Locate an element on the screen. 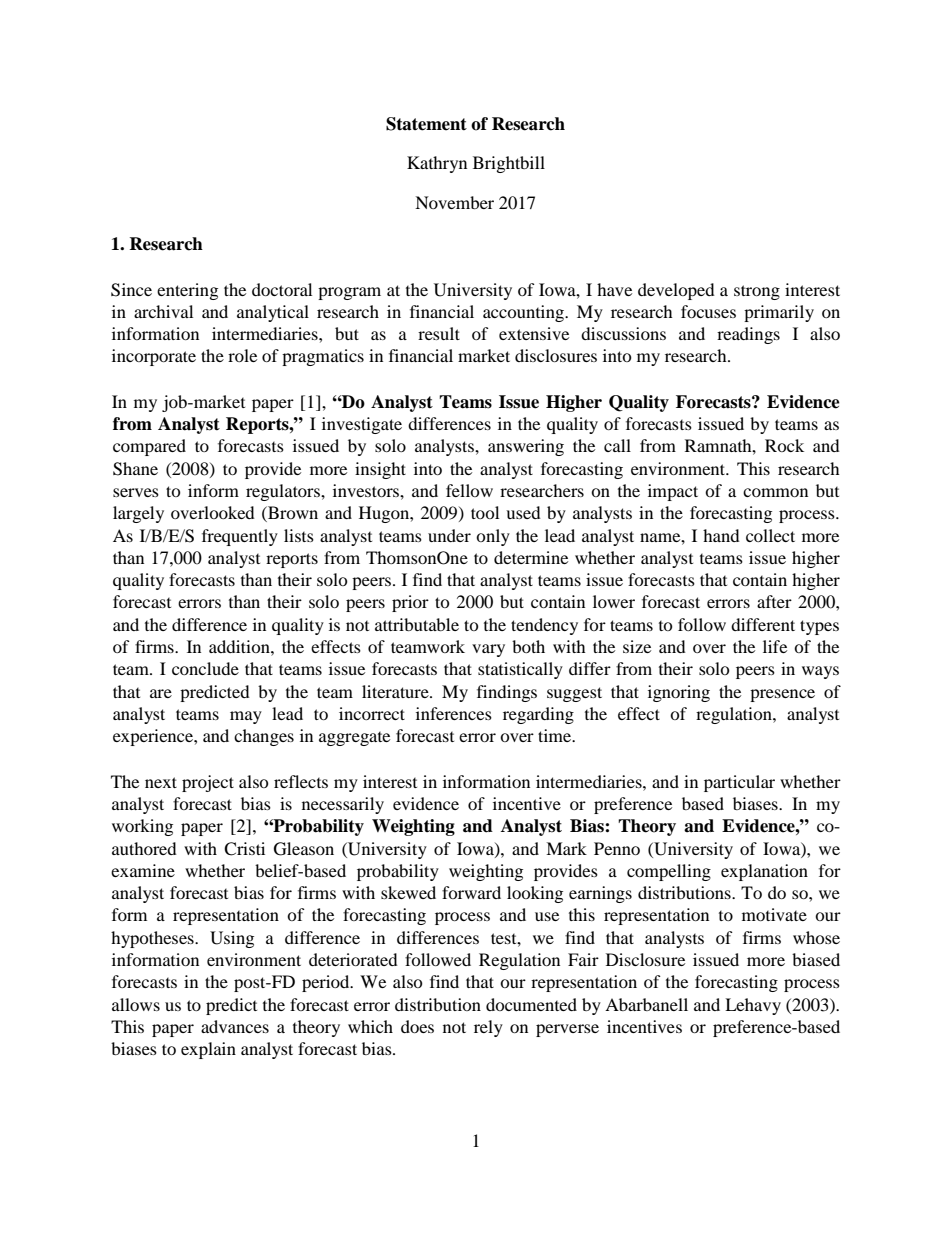 This screenshot has width=952, height=1233. Kathryn is located at coordinates (437, 164).
